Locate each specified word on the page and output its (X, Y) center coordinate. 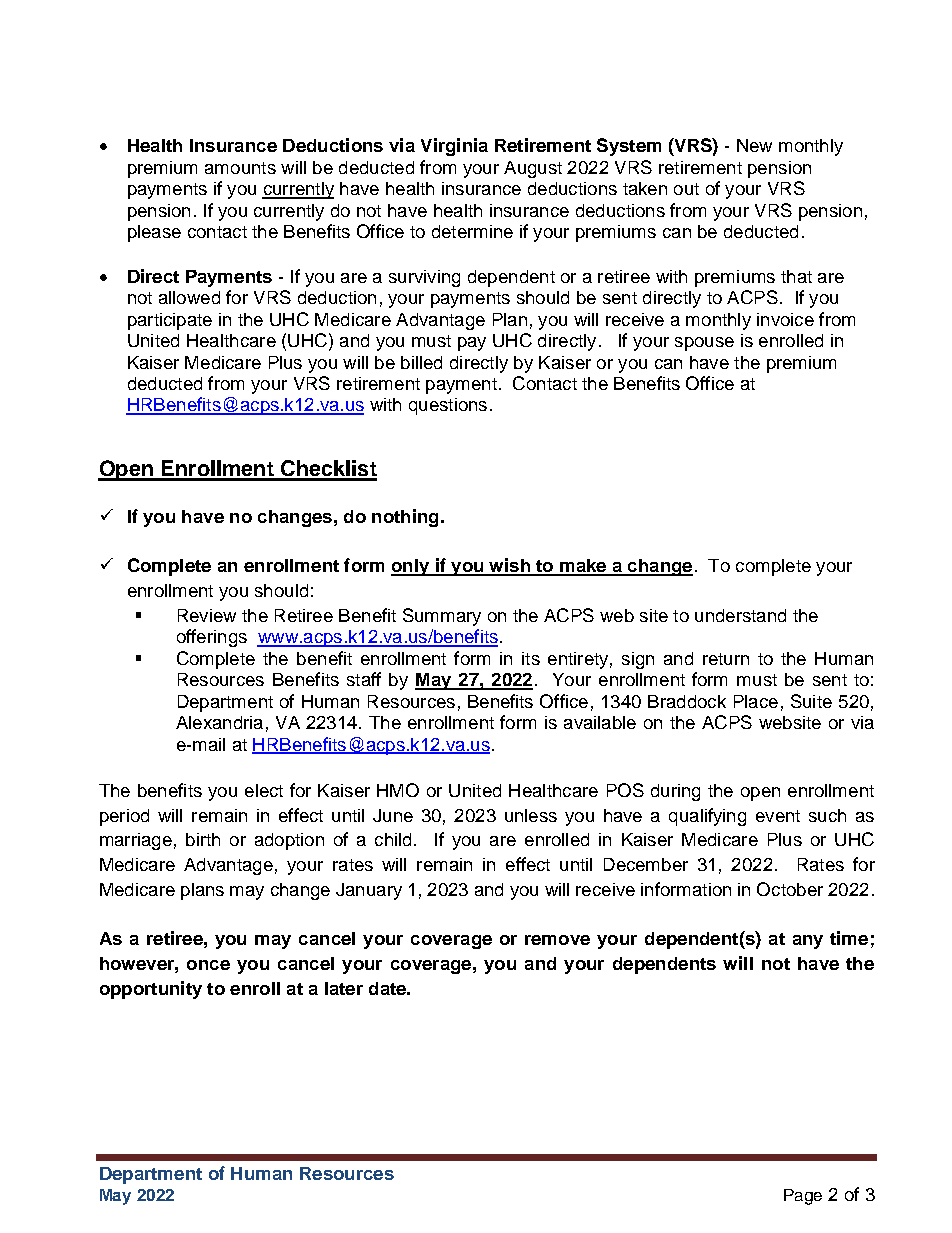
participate (170, 321)
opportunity (151, 990)
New (754, 145)
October (790, 889)
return (726, 659)
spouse (704, 344)
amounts (240, 168)
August (533, 169)
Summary (442, 617)
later (344, 988)
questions (448, 406)
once (208, 965)
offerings (212, 638)
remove (557, 940)
